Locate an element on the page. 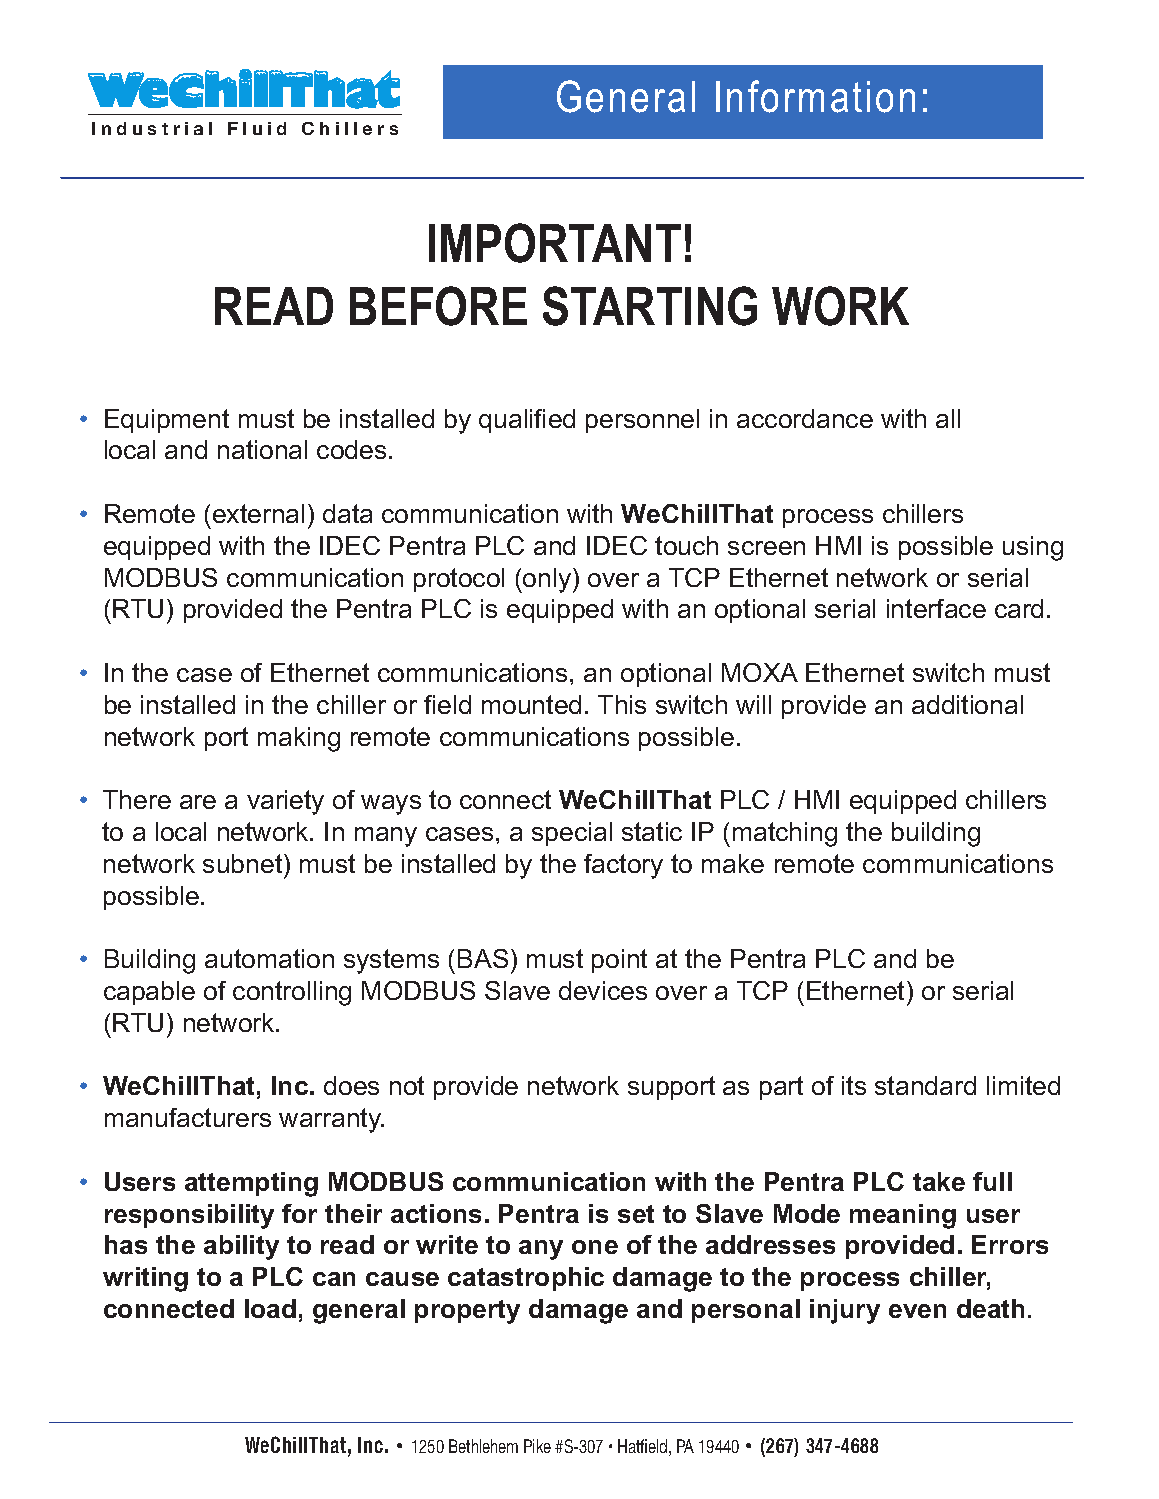  Information is located at coordinates (815, 96).
